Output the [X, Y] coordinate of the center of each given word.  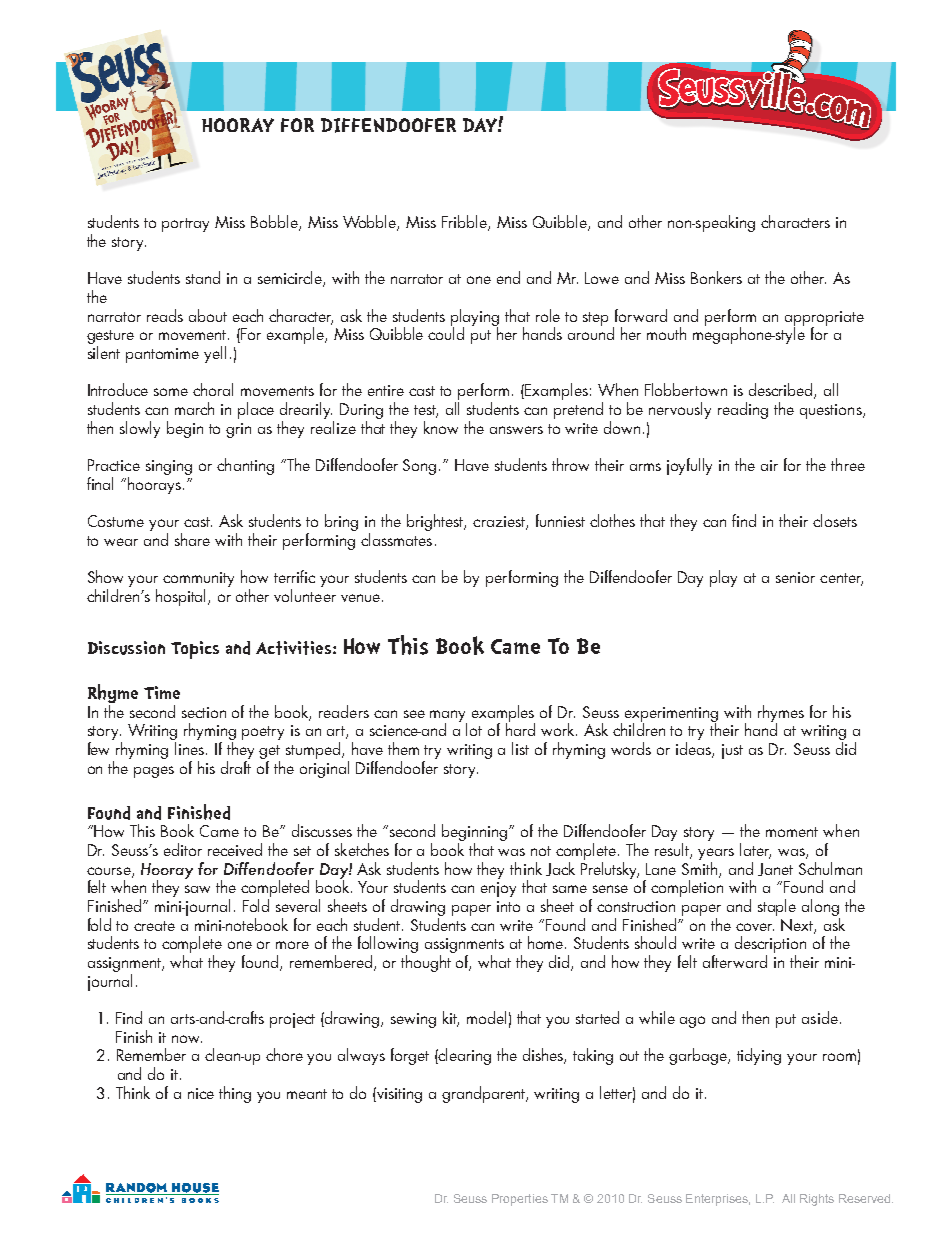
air [769, 465]
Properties [520, 1200]
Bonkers [716, 277]
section [204, 712]
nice [201, 1093]
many [448, 717]
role [548, 315]
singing [169, 467]
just [732, 751]
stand [203, 277]
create [154, 926]
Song [419, 467]
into [508, 906]
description [770, 946]
